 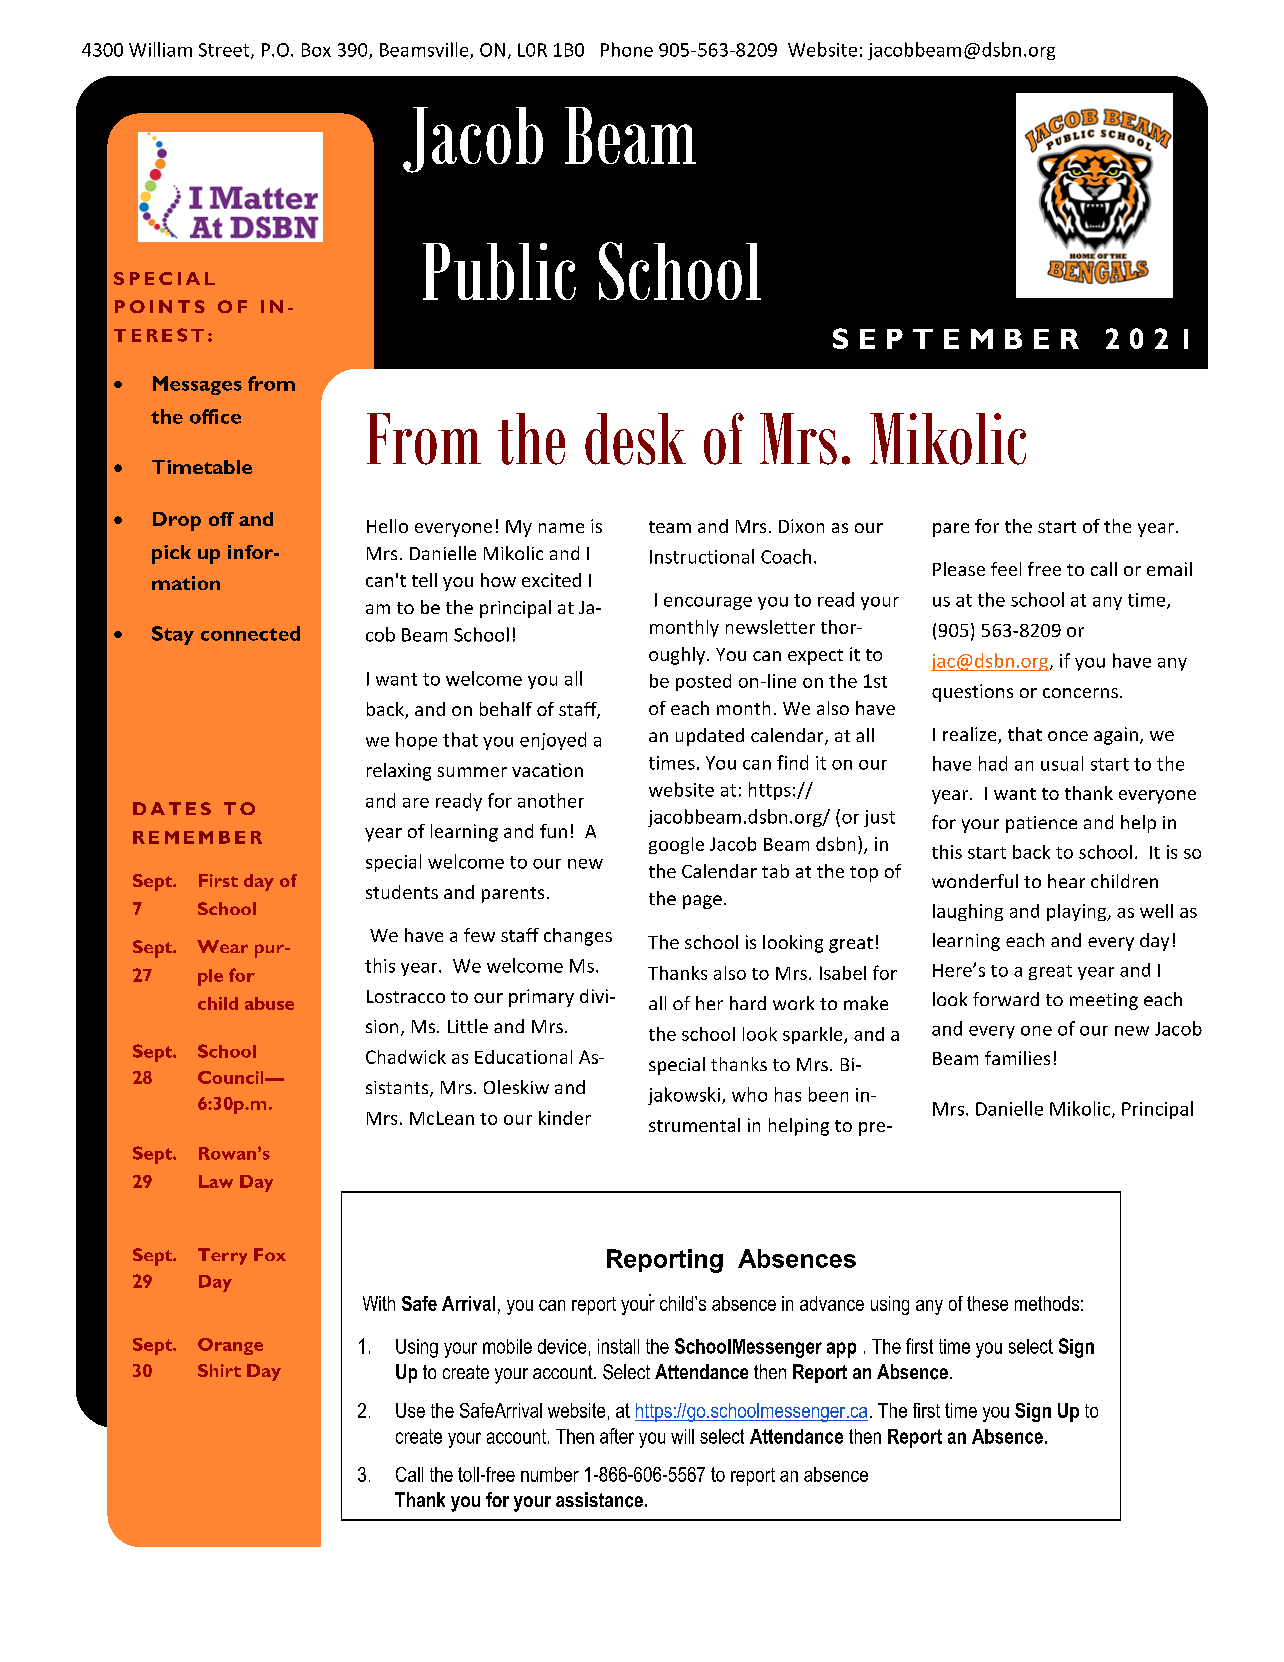 I want to click on Box, so click(x=316, y=50).
